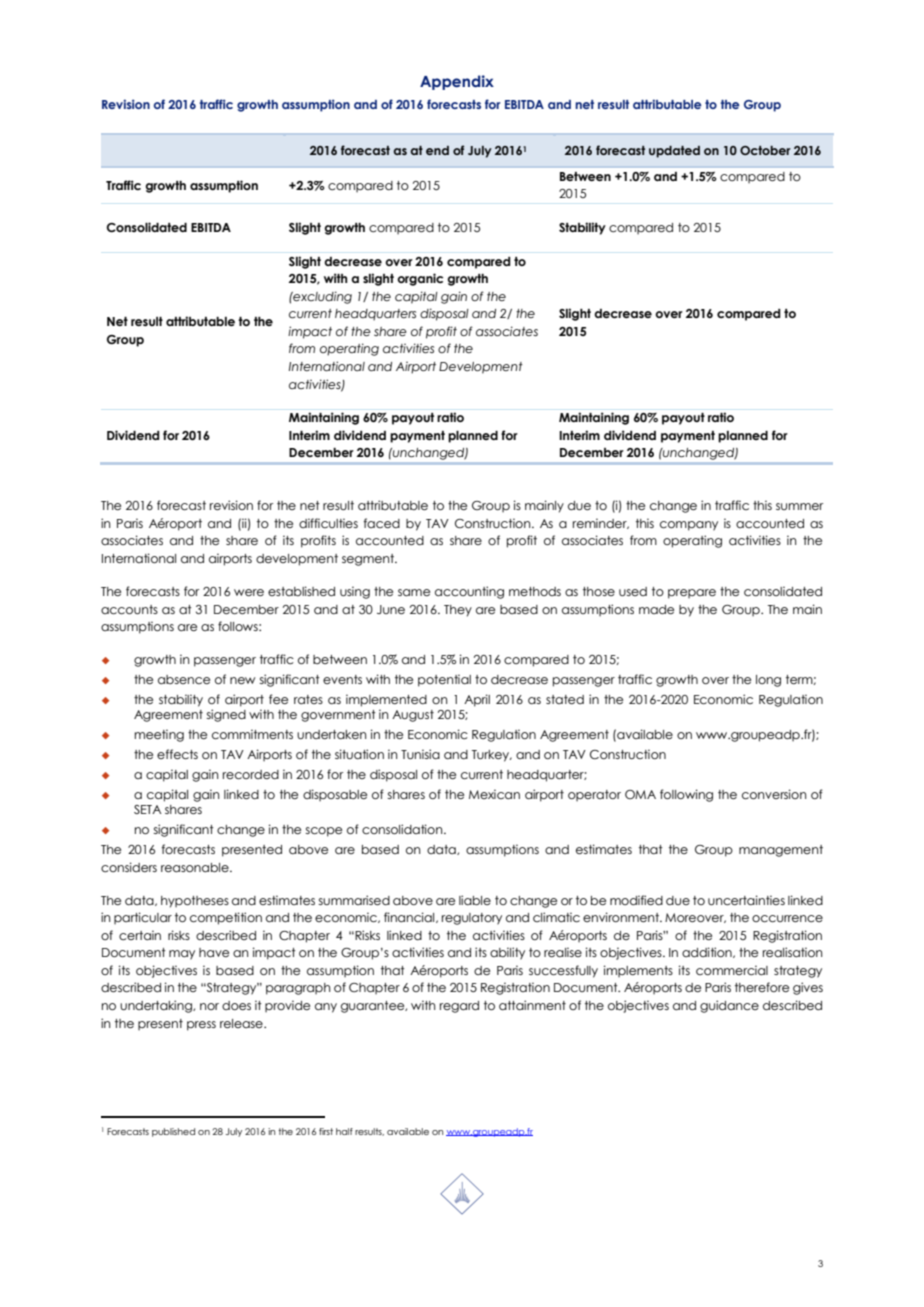  I want to click on updated, so click(674, 152).
